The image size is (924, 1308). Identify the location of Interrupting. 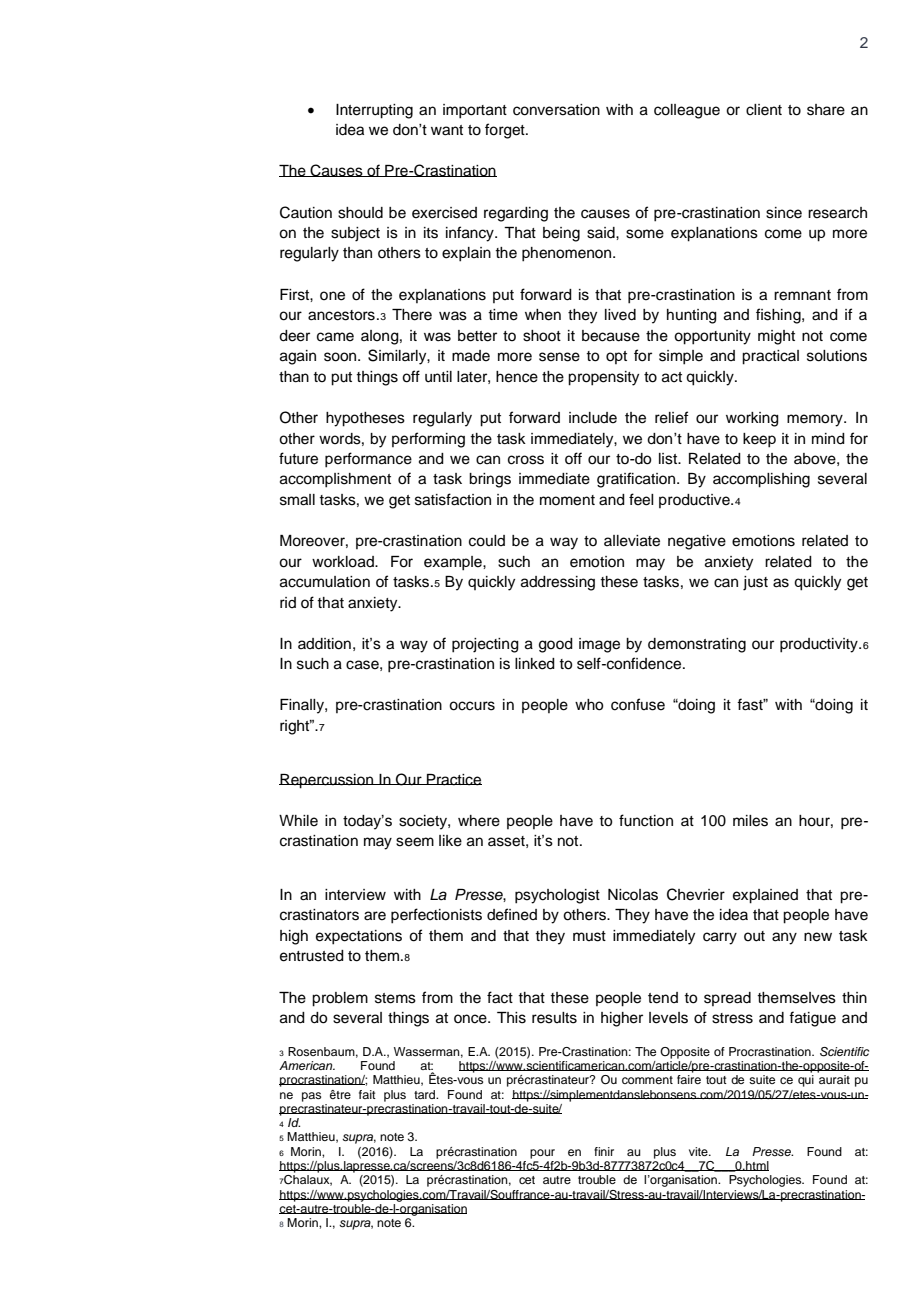
(374, 111).
